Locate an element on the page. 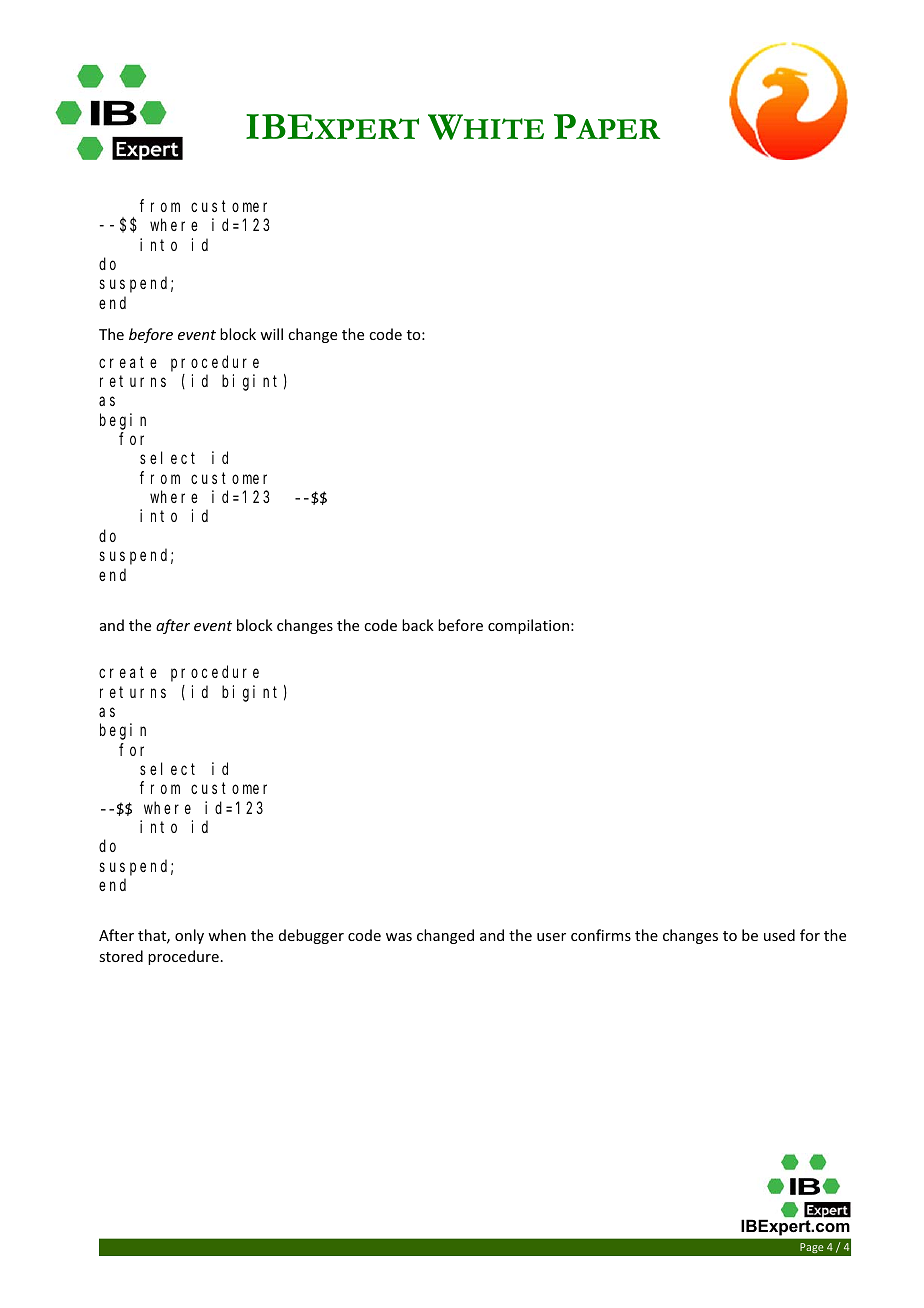  used is located at coordinates (779, 935).
